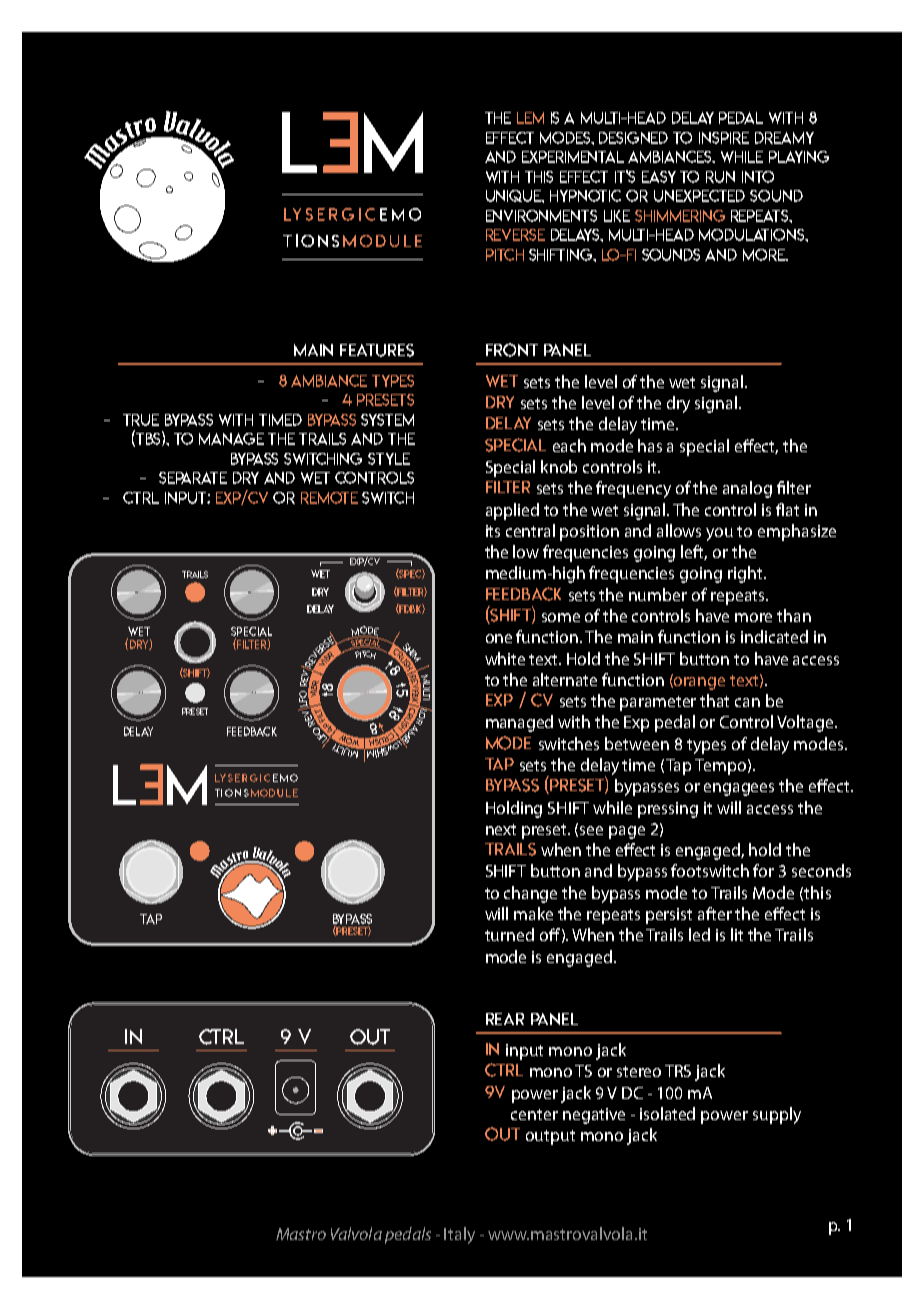 This document has height=1308, width=924. I want to click on analog, so click(747, 489).
